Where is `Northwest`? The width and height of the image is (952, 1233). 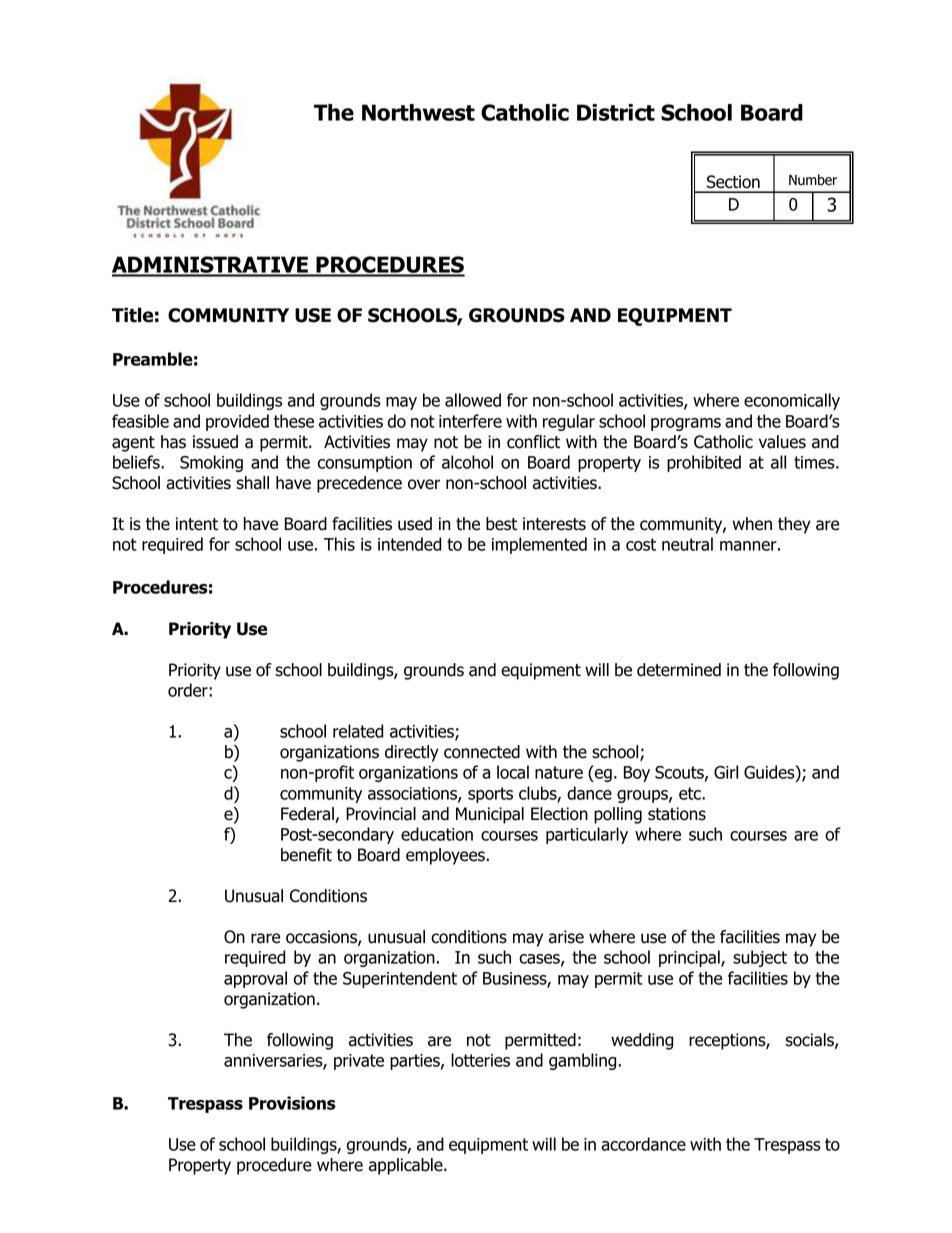
Northwest is located at coordinates (418, 112).
